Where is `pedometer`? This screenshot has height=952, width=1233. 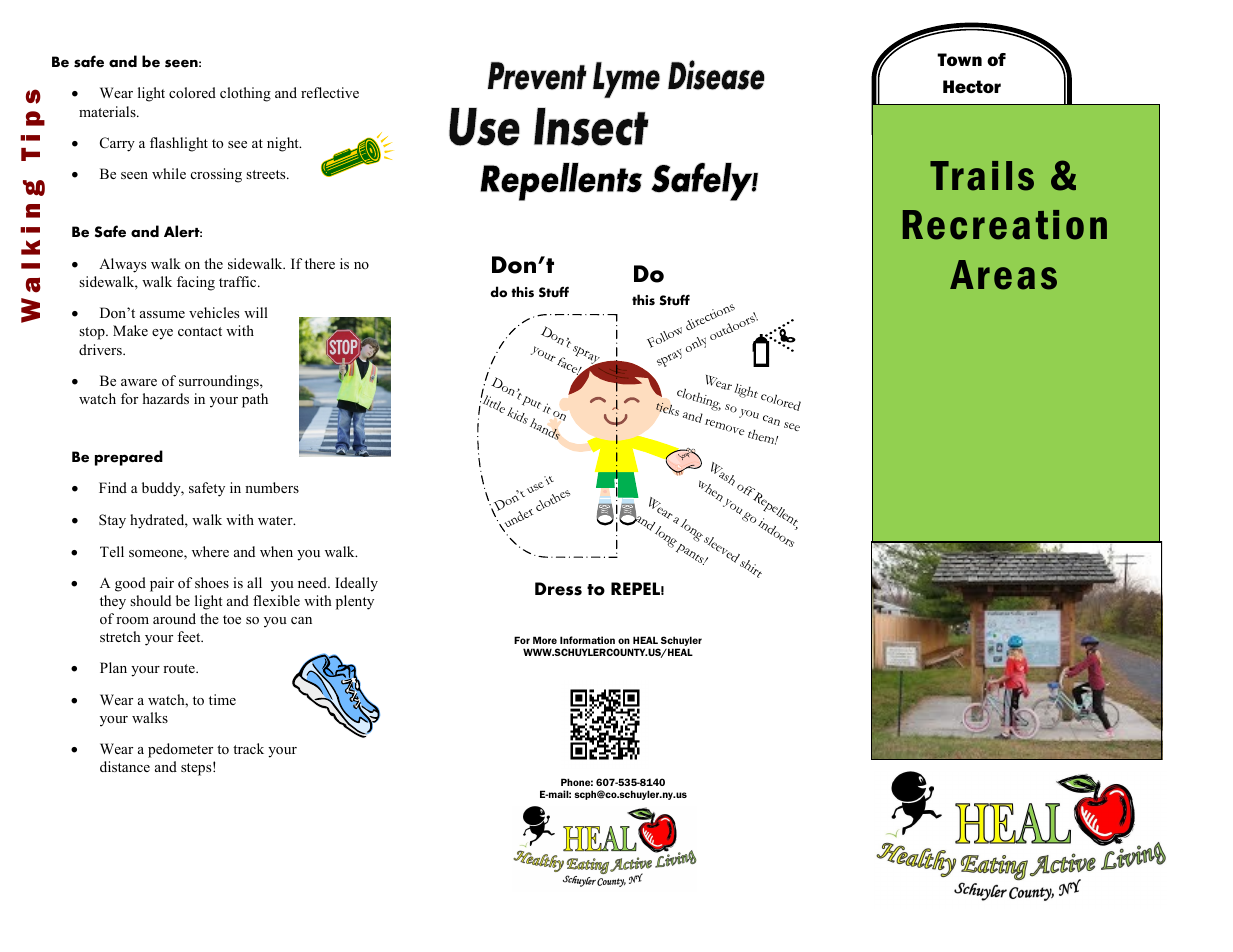
pedometer is located at coordinates (180, 750).
